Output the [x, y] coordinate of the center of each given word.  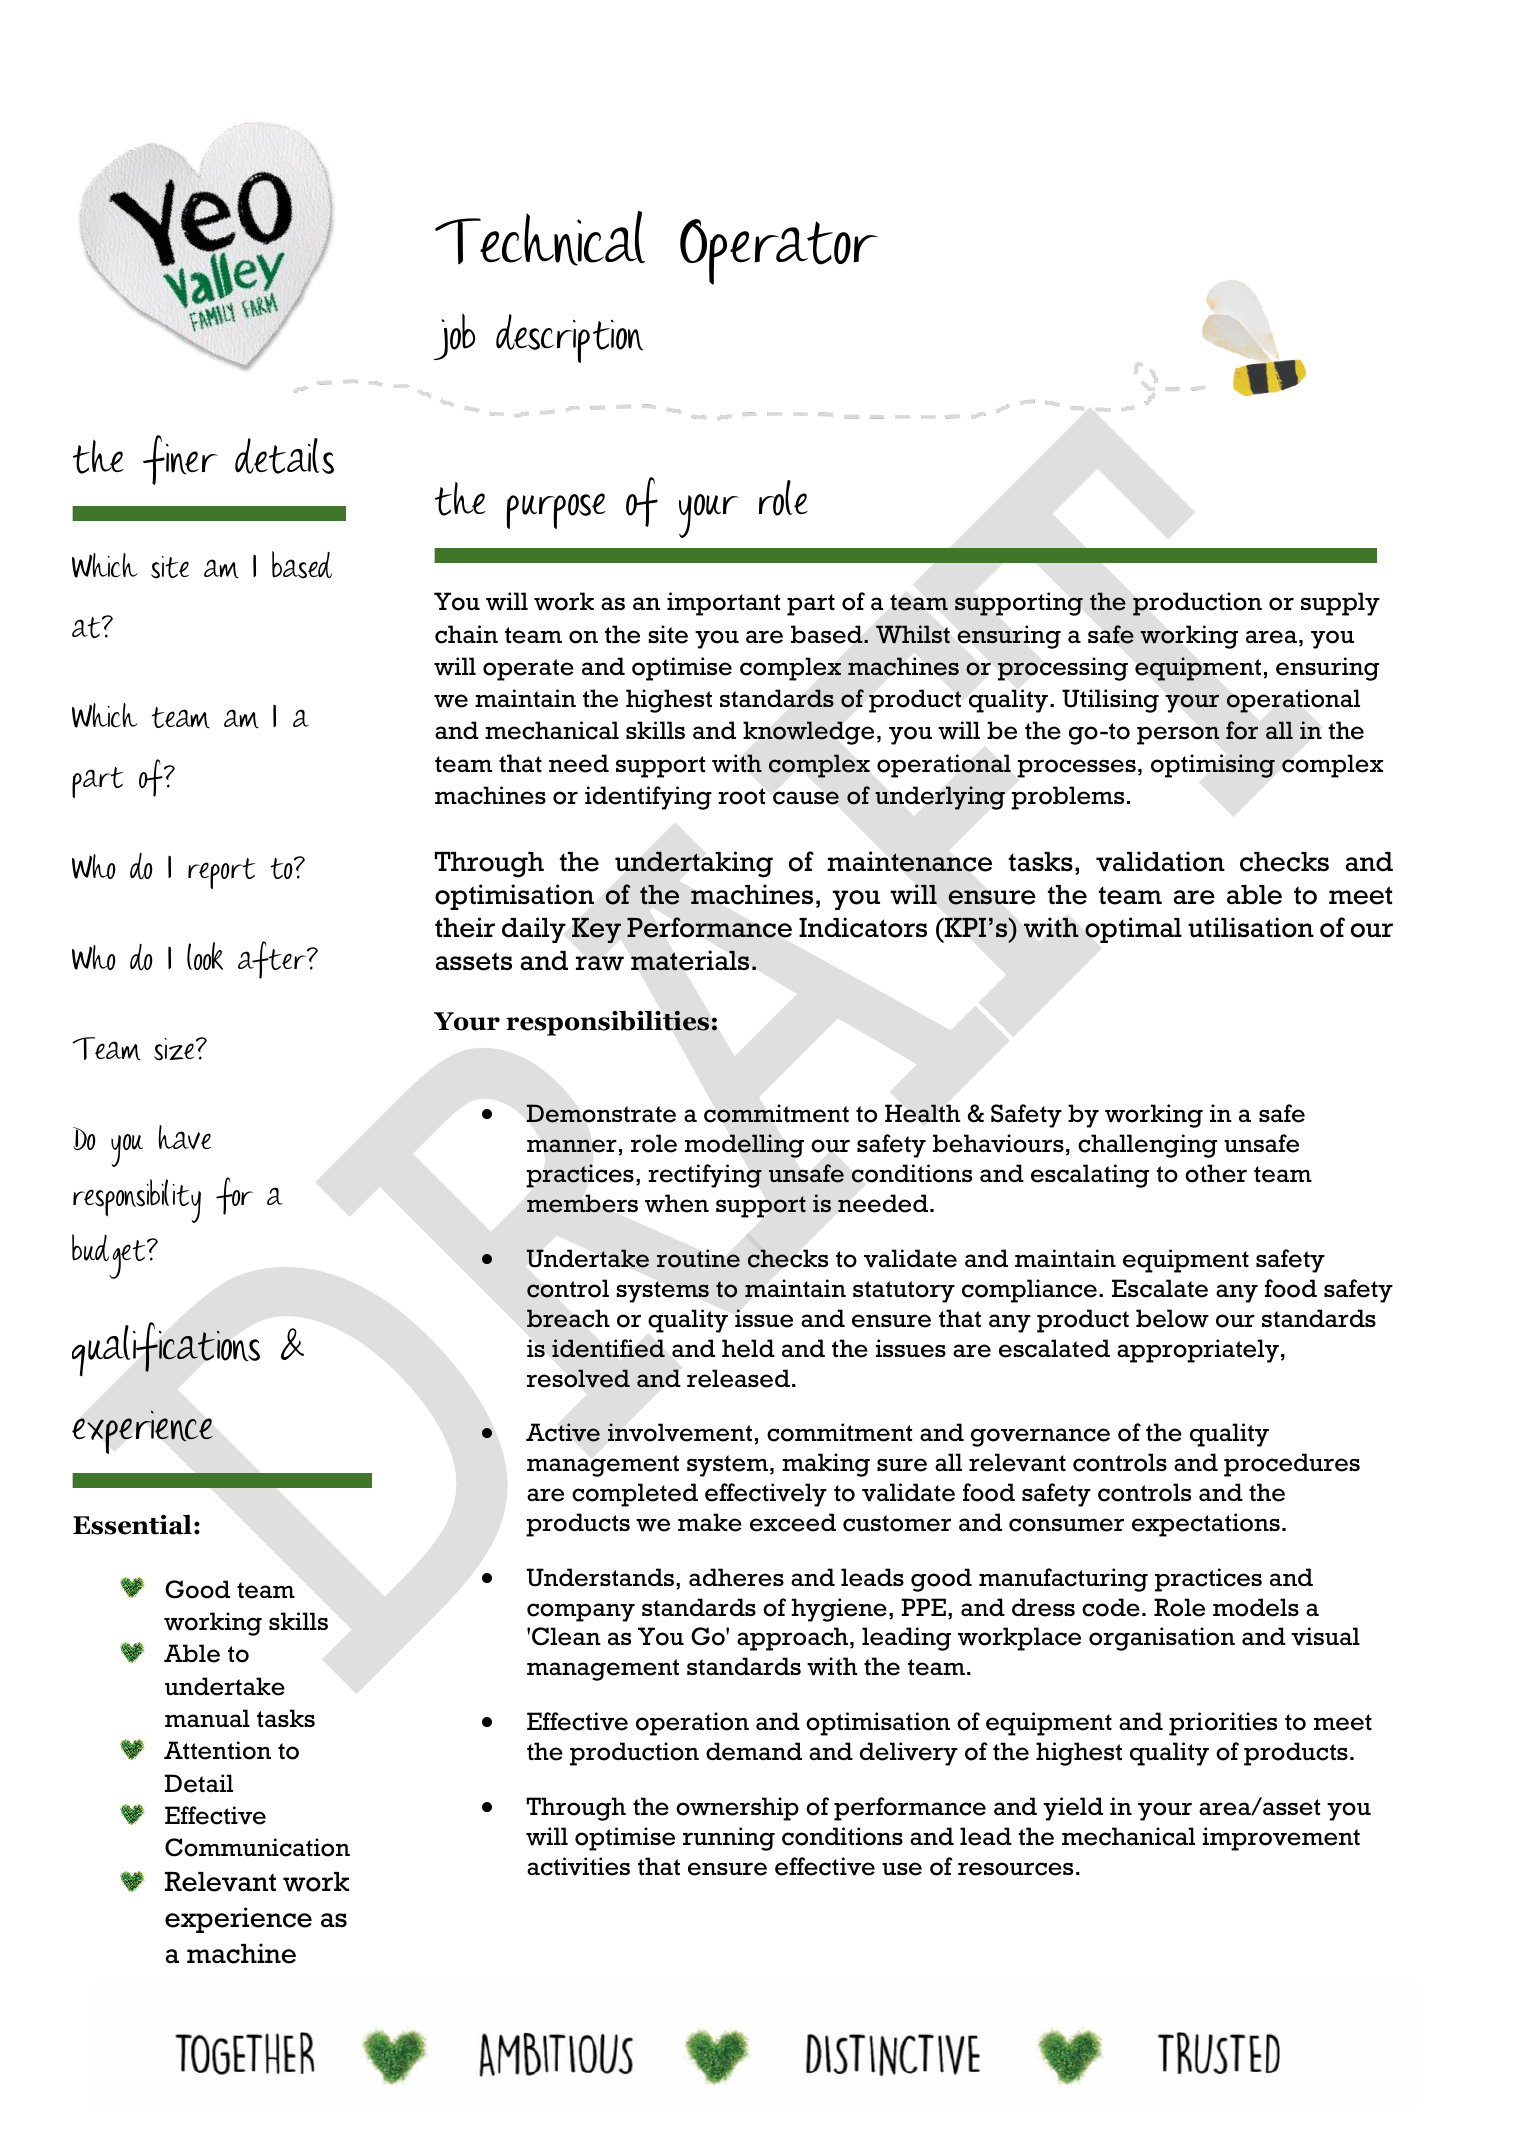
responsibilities [607, 1023]
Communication [257, 1847]
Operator [779, 252]
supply [1340, 604]
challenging [1147, 1146]
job [454, 336]
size [175, 1049]
